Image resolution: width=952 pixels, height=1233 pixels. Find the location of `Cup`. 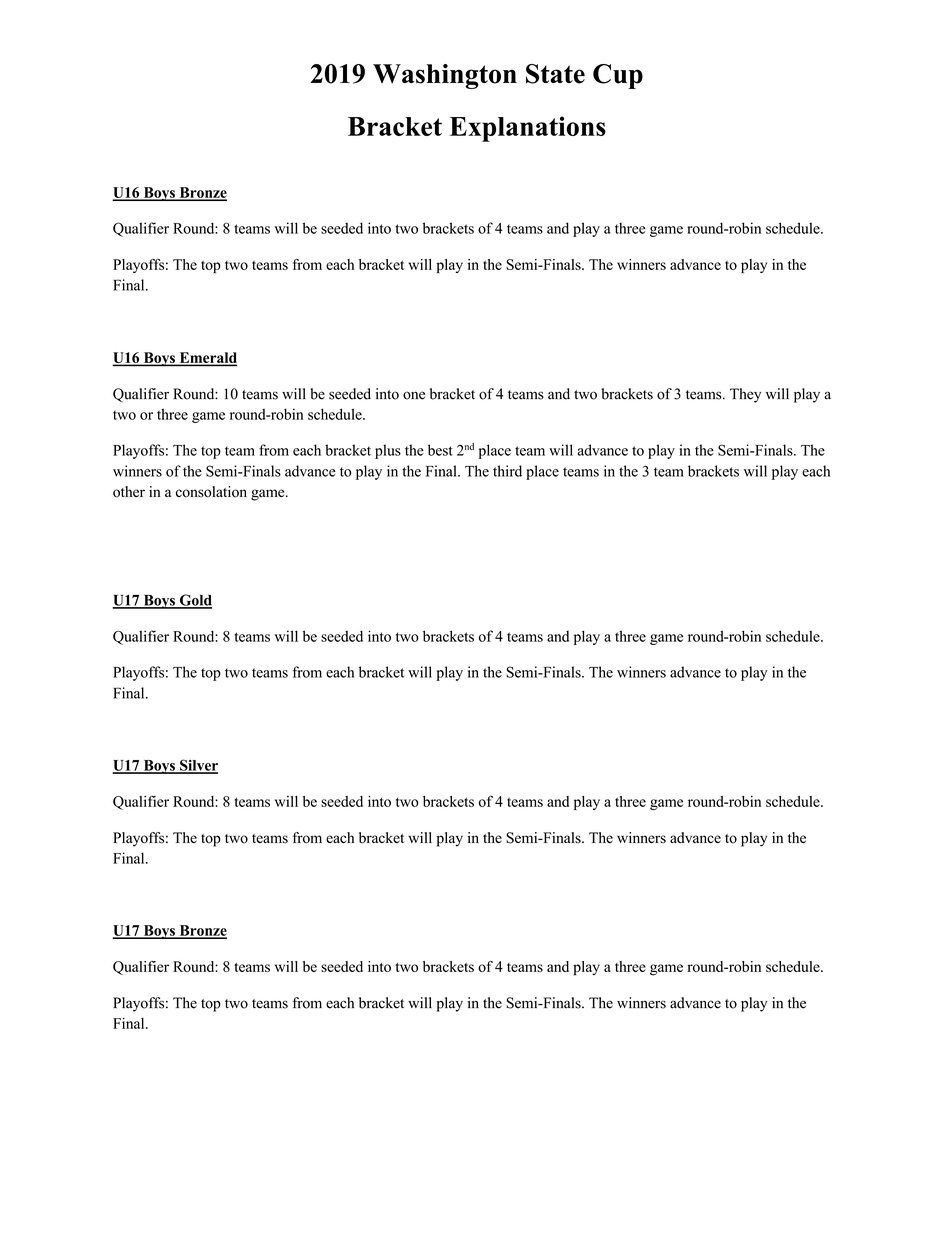

Cup is located at coordinates (618, 76).
